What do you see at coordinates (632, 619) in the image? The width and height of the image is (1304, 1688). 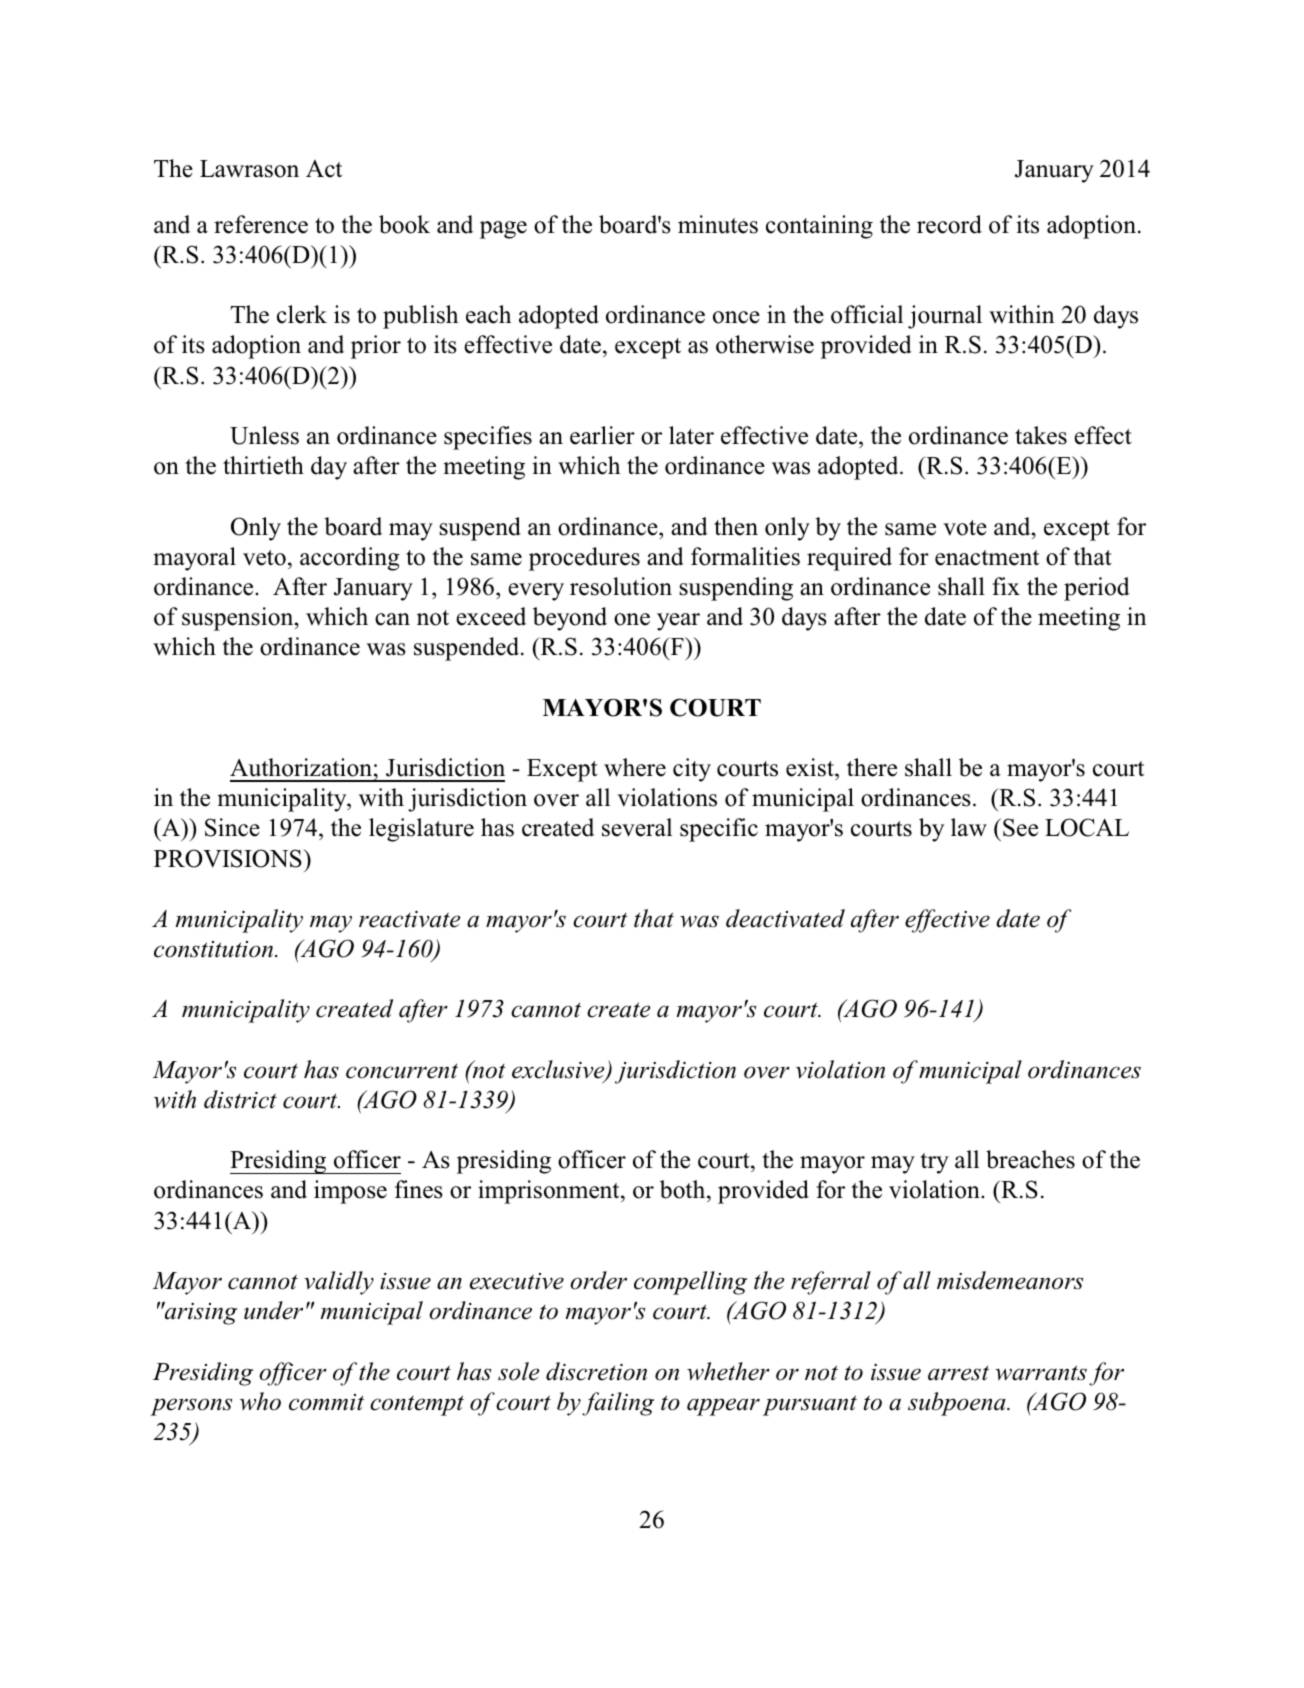 I see `one` at bounding box center [632, 619].
